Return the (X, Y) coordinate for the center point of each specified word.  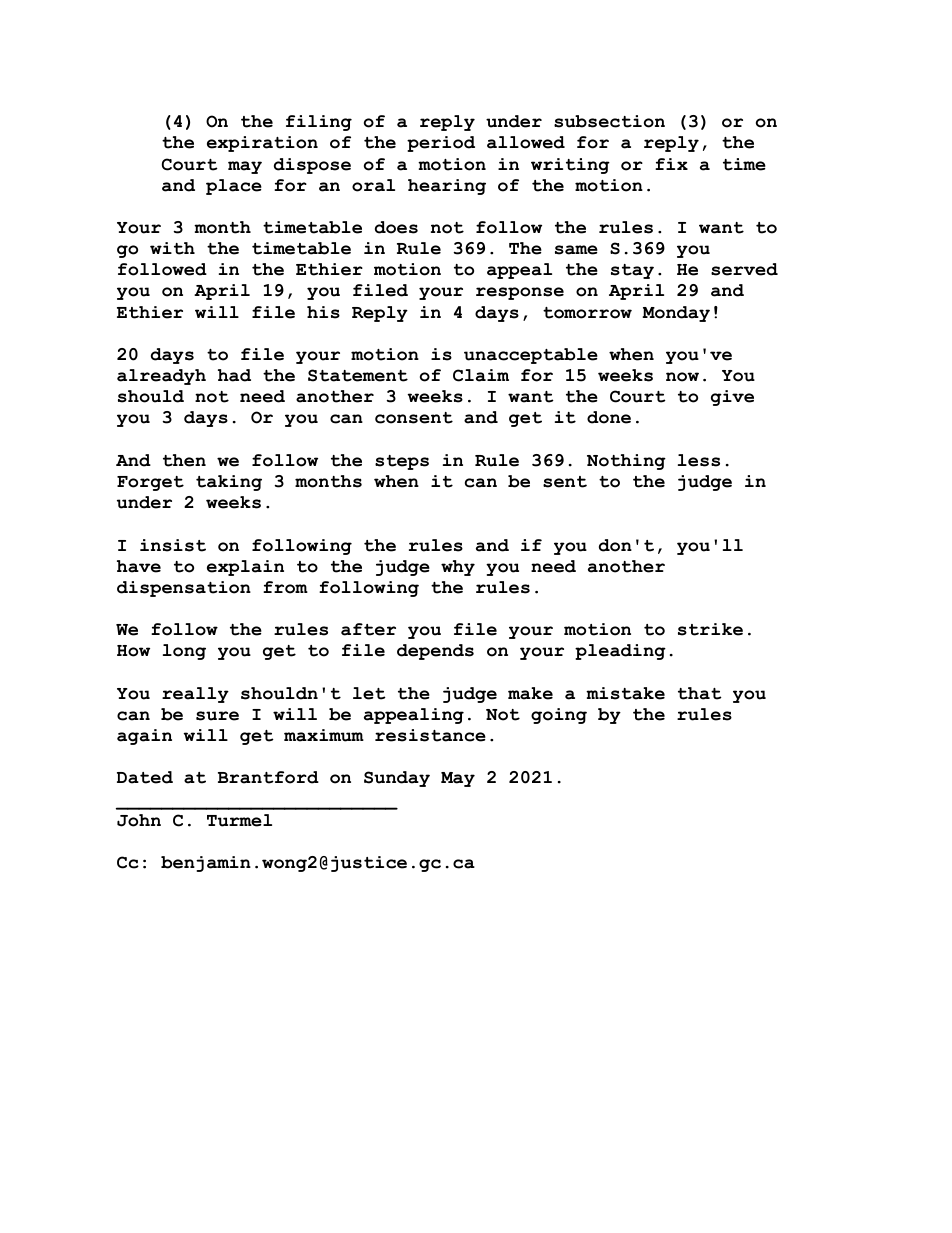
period (441, 144)
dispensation (184, 589)
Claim (481, 375)
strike (710, 629)
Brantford (268, 777)
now (682, 377)
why (458, 568)
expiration (262, 144)
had (234, 375)
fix (671, 164)
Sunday (397, 779)
